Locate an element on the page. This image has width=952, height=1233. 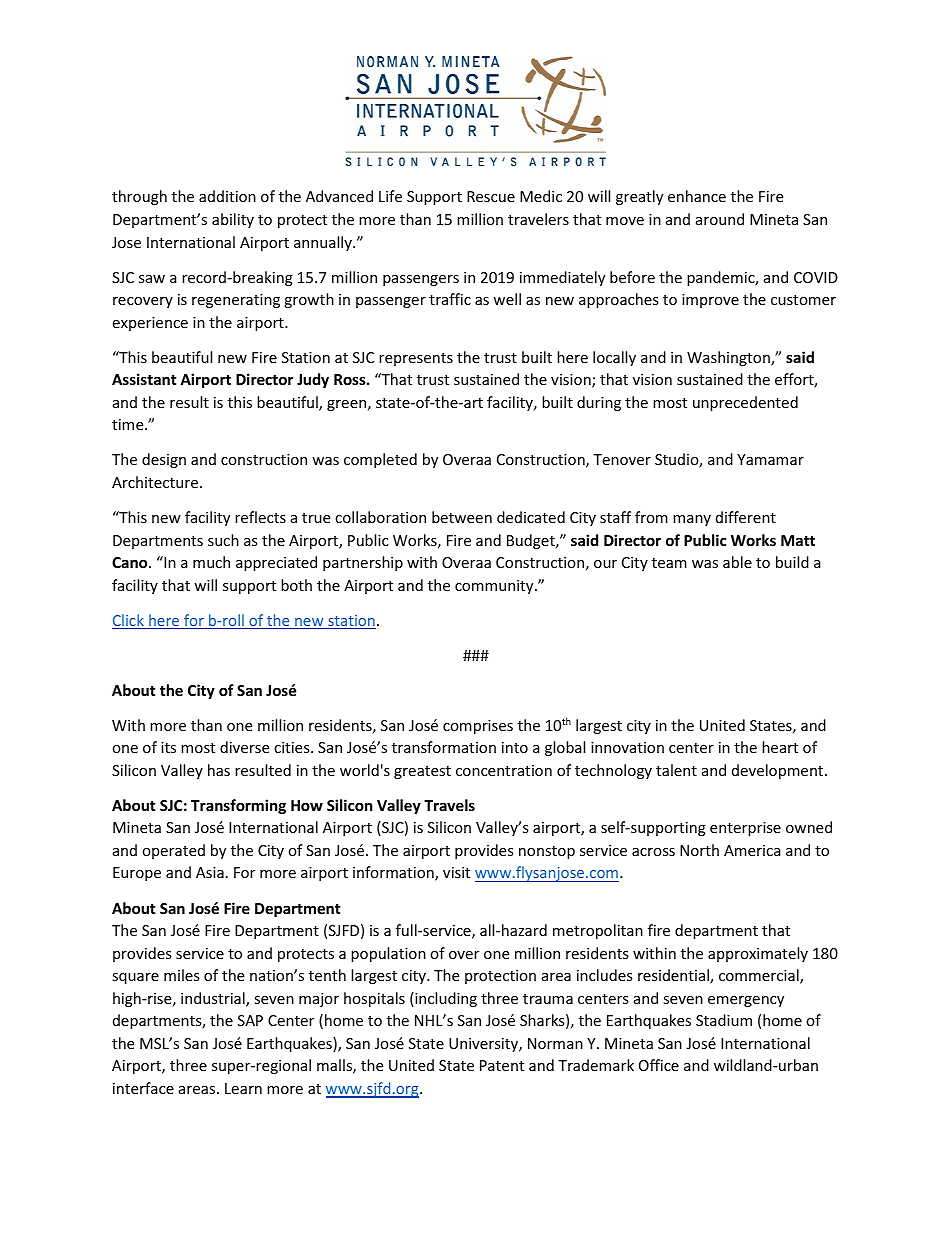
able is located at coordinates (737, 562).
